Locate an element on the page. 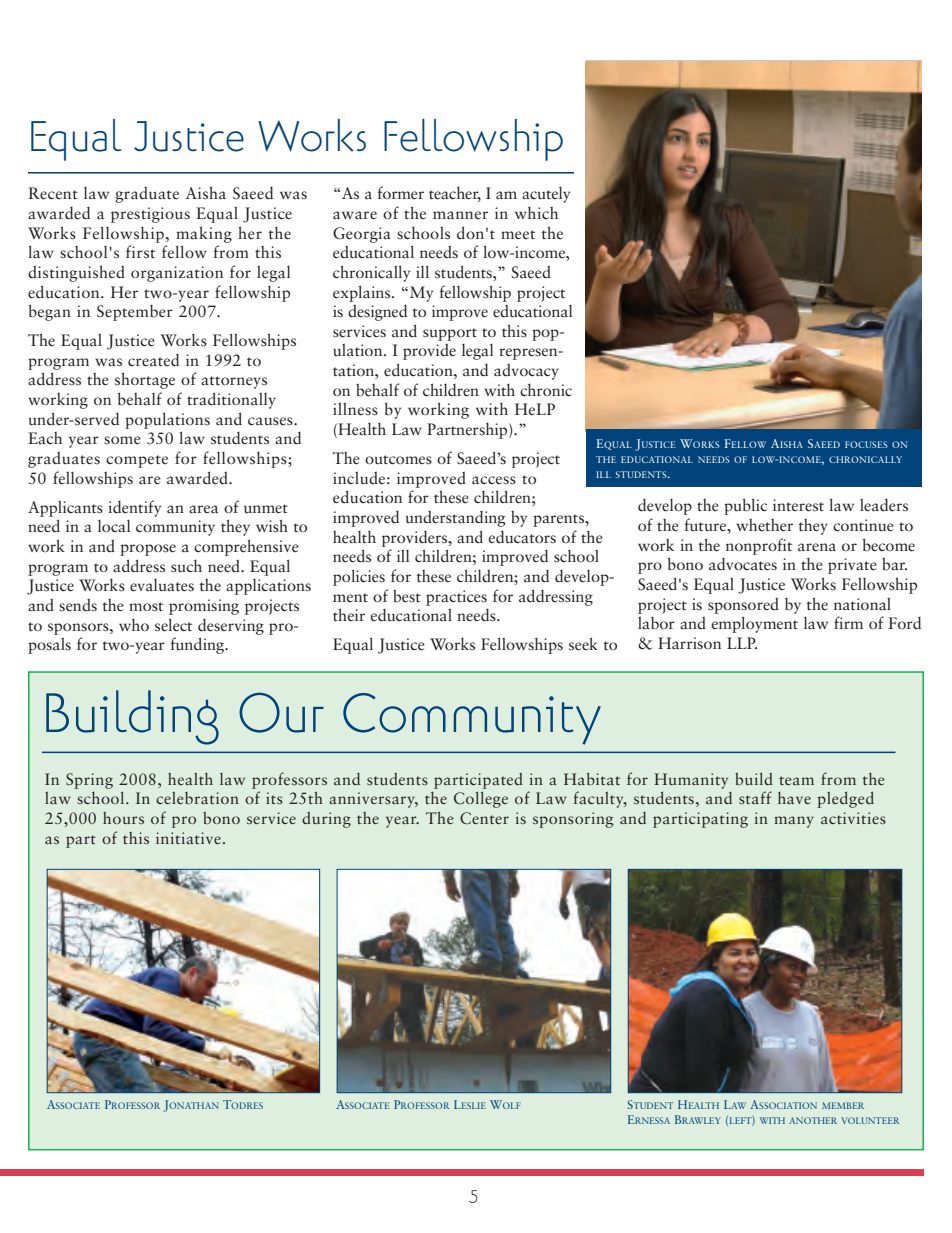 The image size is (952, 1233). interest is located at coordinates (798, 505).
